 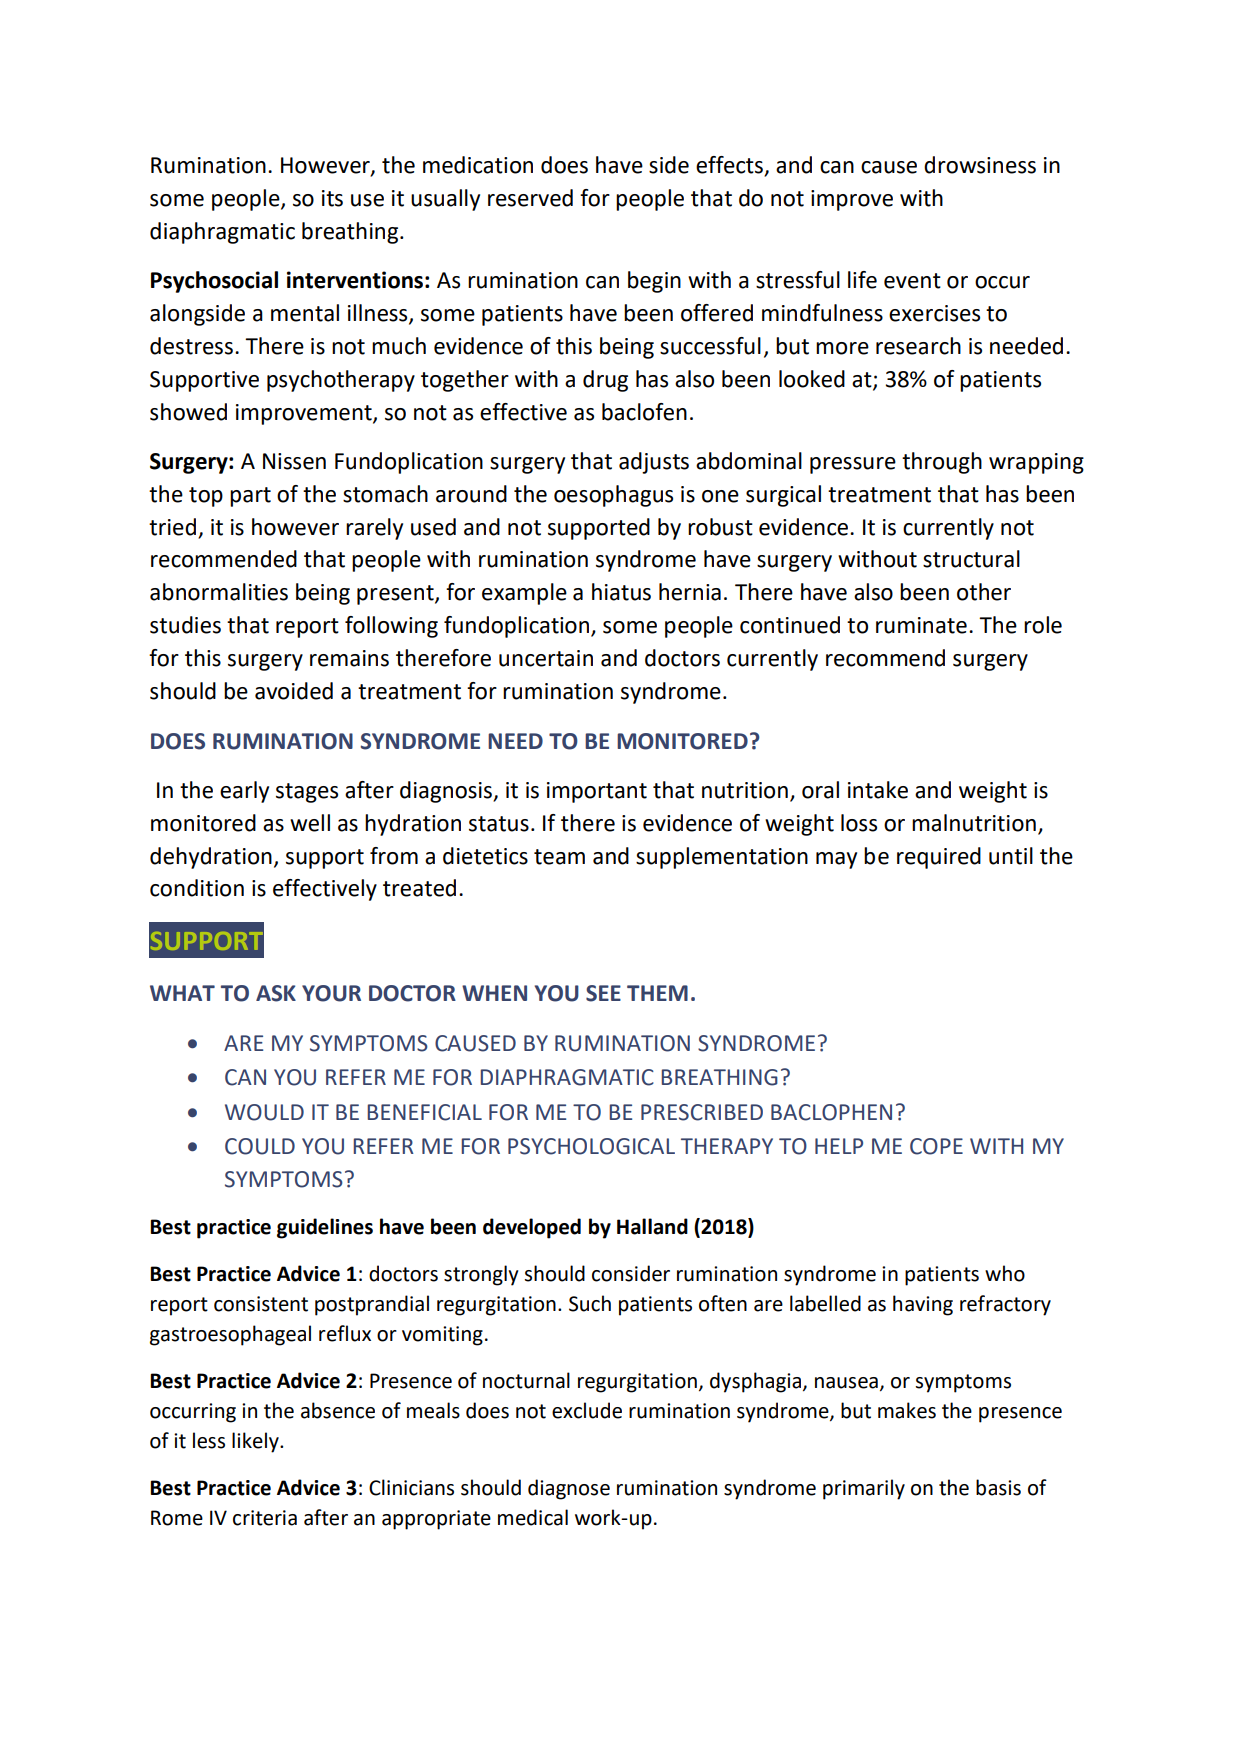 What do you see at coordinates (980, 165) in the document?
I see `drowsiness` at bounding box center [980, 165].
